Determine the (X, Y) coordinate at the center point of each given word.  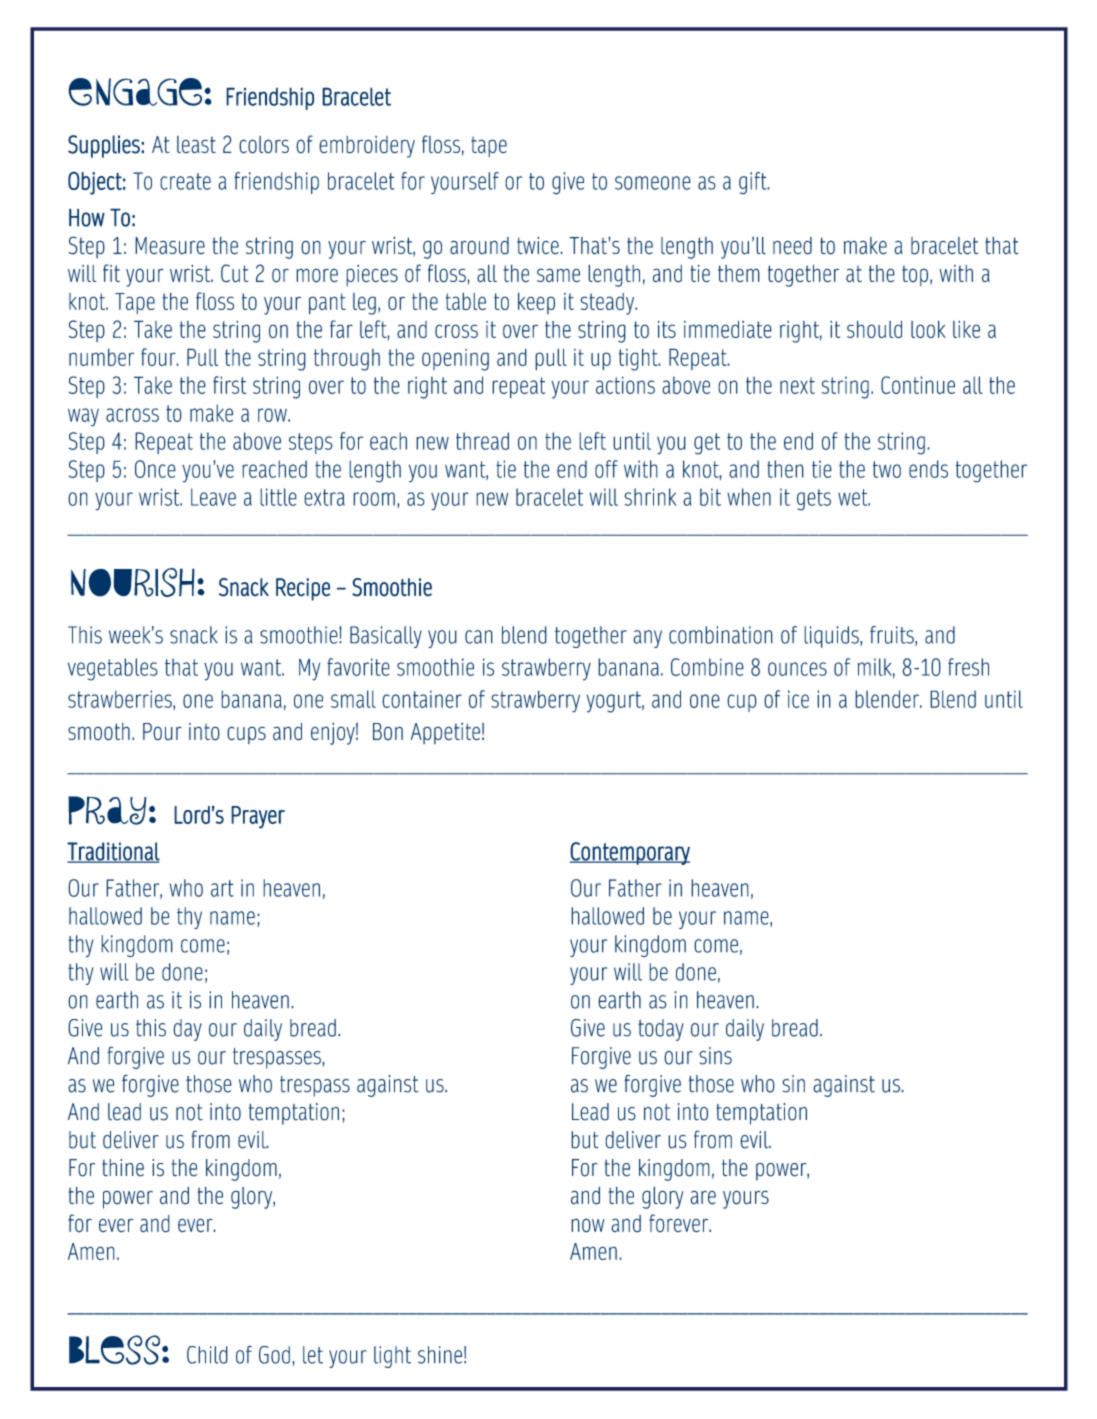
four (159, 357)
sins (715, 1056)
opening (455, 360)
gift (754, 183)
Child (207, 1355)
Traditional (113, 852)
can (479, 637)
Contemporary (630, 853)
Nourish (133, 582)
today (661, 1030)
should (874, 329)
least (196, 145)
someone (653, 183)
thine (123, 1168)
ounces (797, 669)
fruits (893, 636)
